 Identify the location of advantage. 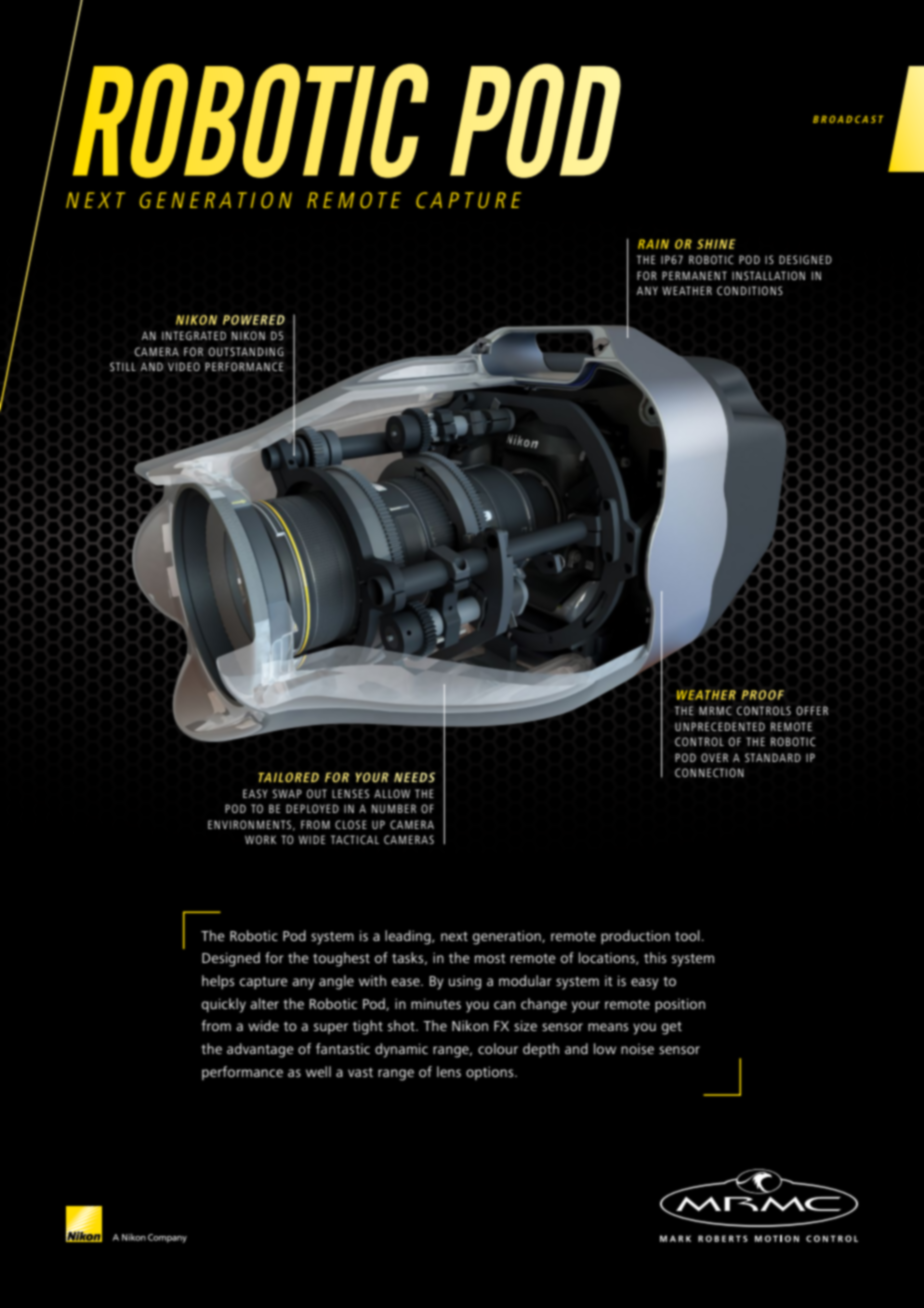
(260, 1050).
